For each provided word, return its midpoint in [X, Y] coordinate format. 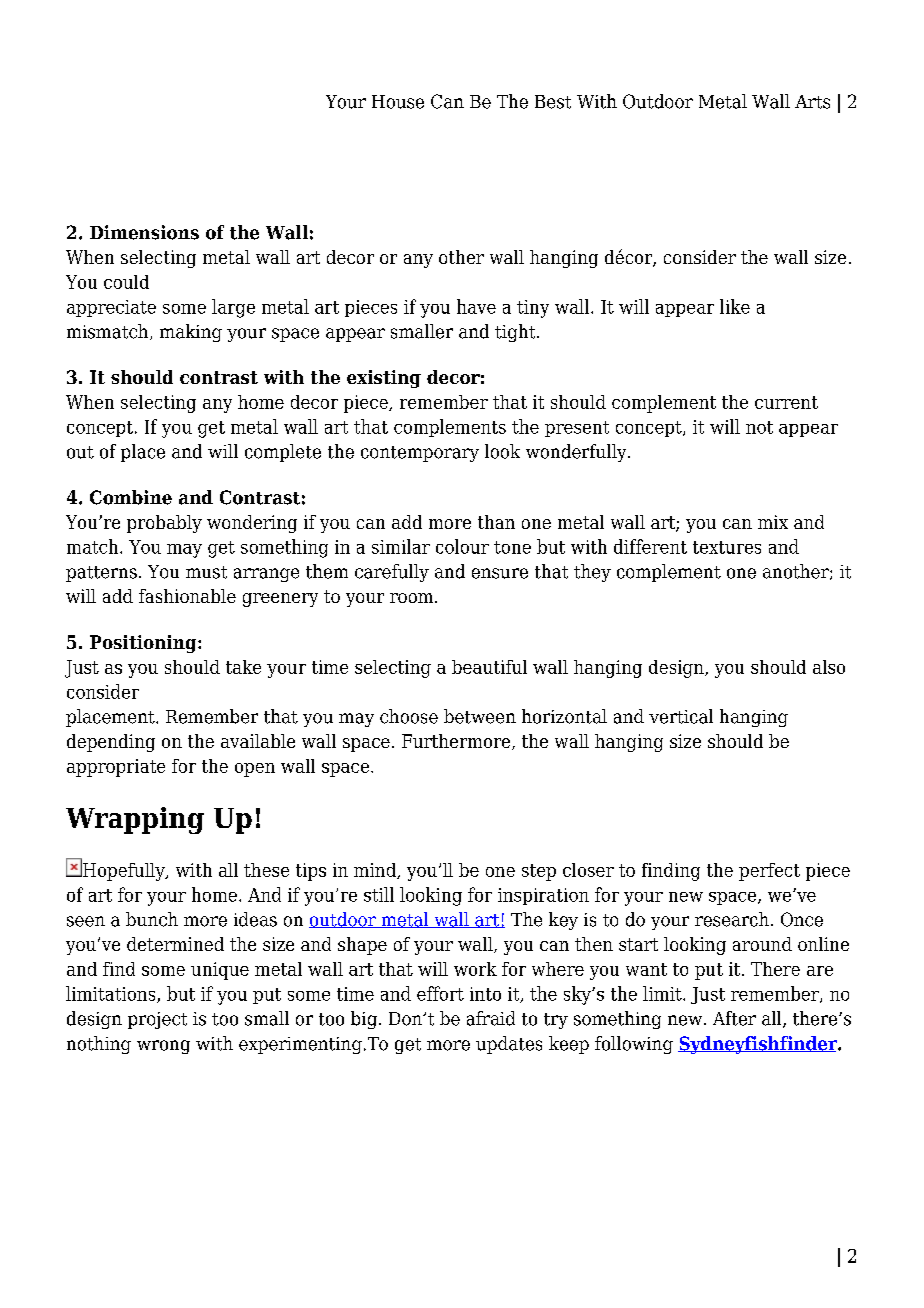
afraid [491, 1018]
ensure [500, 573]
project [157, 1020]
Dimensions [144, 232]
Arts [812, 102]
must [206, 572]
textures [727, 547]
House [398, 102]
